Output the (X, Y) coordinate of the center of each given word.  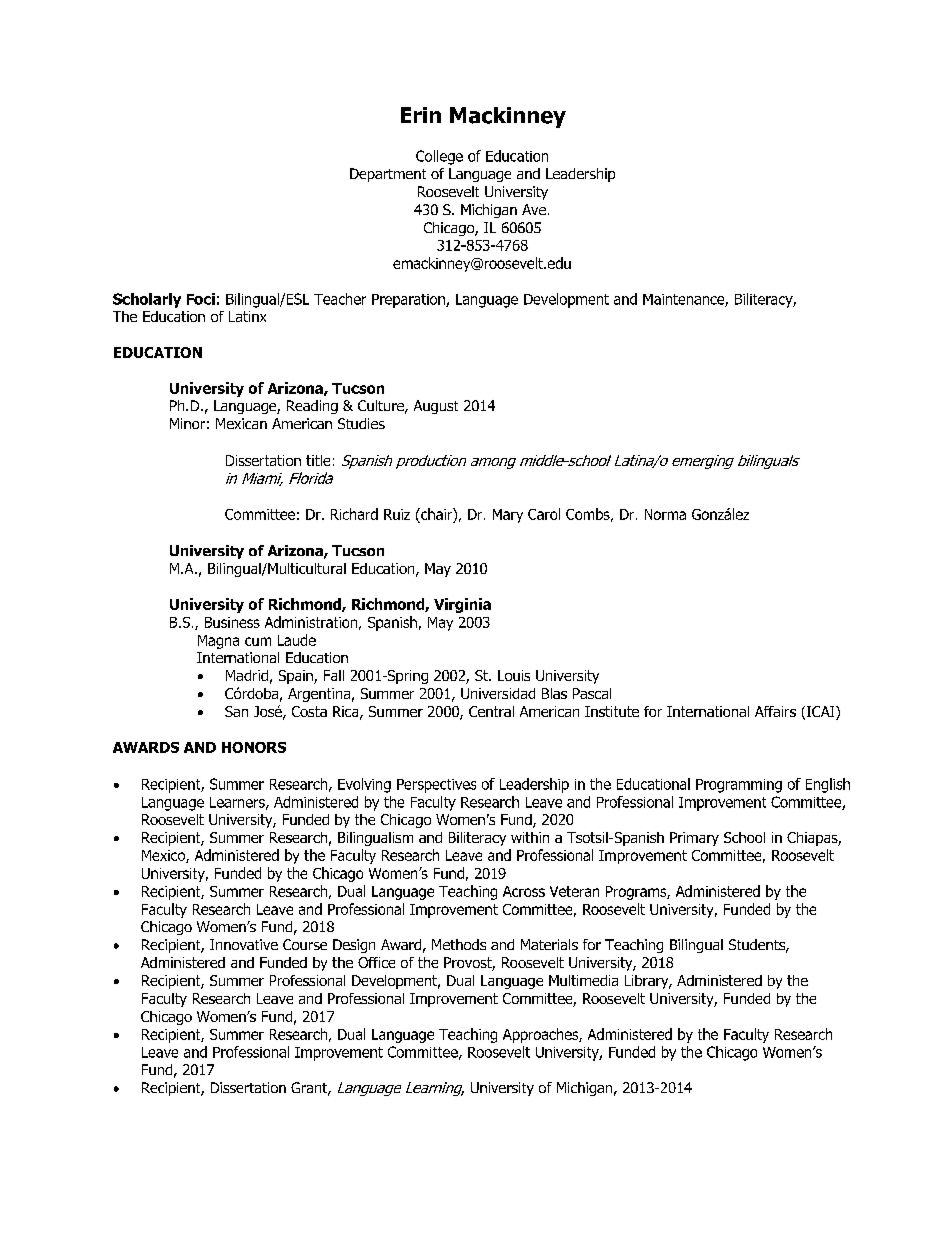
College (439, 157)
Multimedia (583, 980)
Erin (421, 115)
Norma (665, 514)
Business (232, 622)
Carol (544, 514)
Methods (459, 944)
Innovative (244, 944)
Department (388, 175)
